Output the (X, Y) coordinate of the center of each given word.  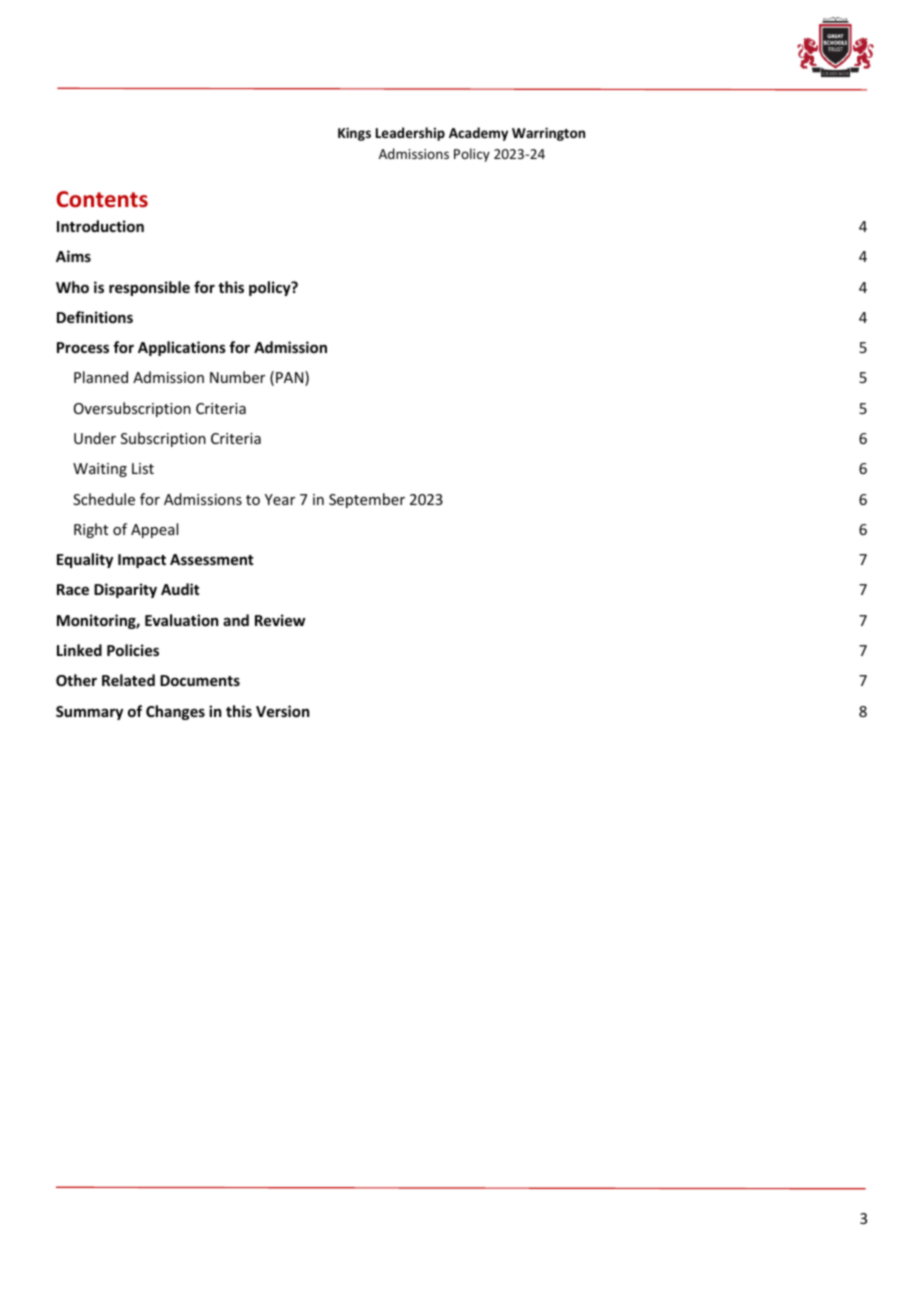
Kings (354, 134)
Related (128, 680)
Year (280, 499)
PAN (291, 378)
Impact (142, 561)
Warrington (548, 134)
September (367, 500)
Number (237, 377)
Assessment (211, 559)
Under (95, 438)
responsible (149, 288)
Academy (478, 134)
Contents (102, 199)
